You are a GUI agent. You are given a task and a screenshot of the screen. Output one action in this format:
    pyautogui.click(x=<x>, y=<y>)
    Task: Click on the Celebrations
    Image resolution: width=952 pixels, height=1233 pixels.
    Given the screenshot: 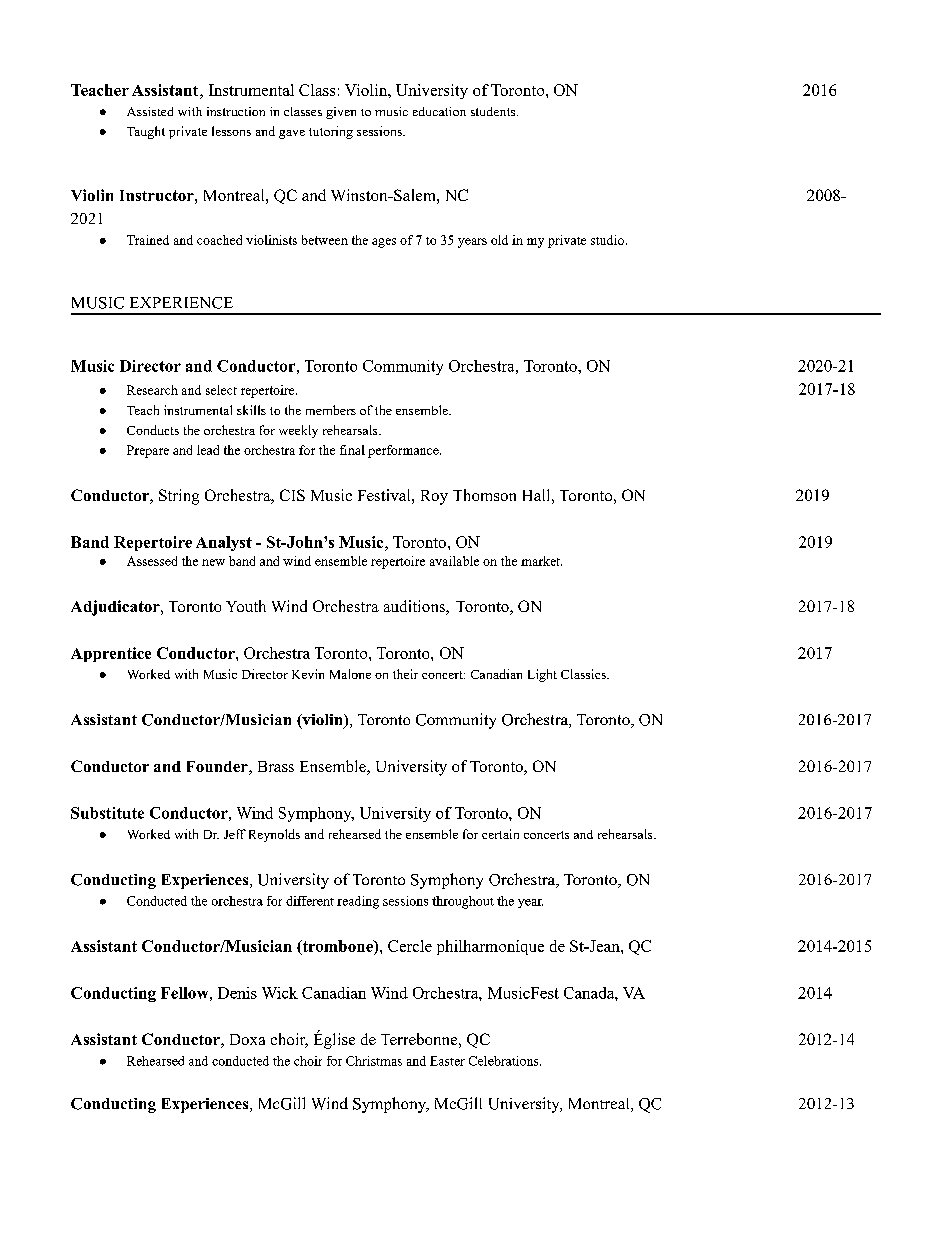 What is the action you would take?
    pyautogui.click(x=505, y=1061)
